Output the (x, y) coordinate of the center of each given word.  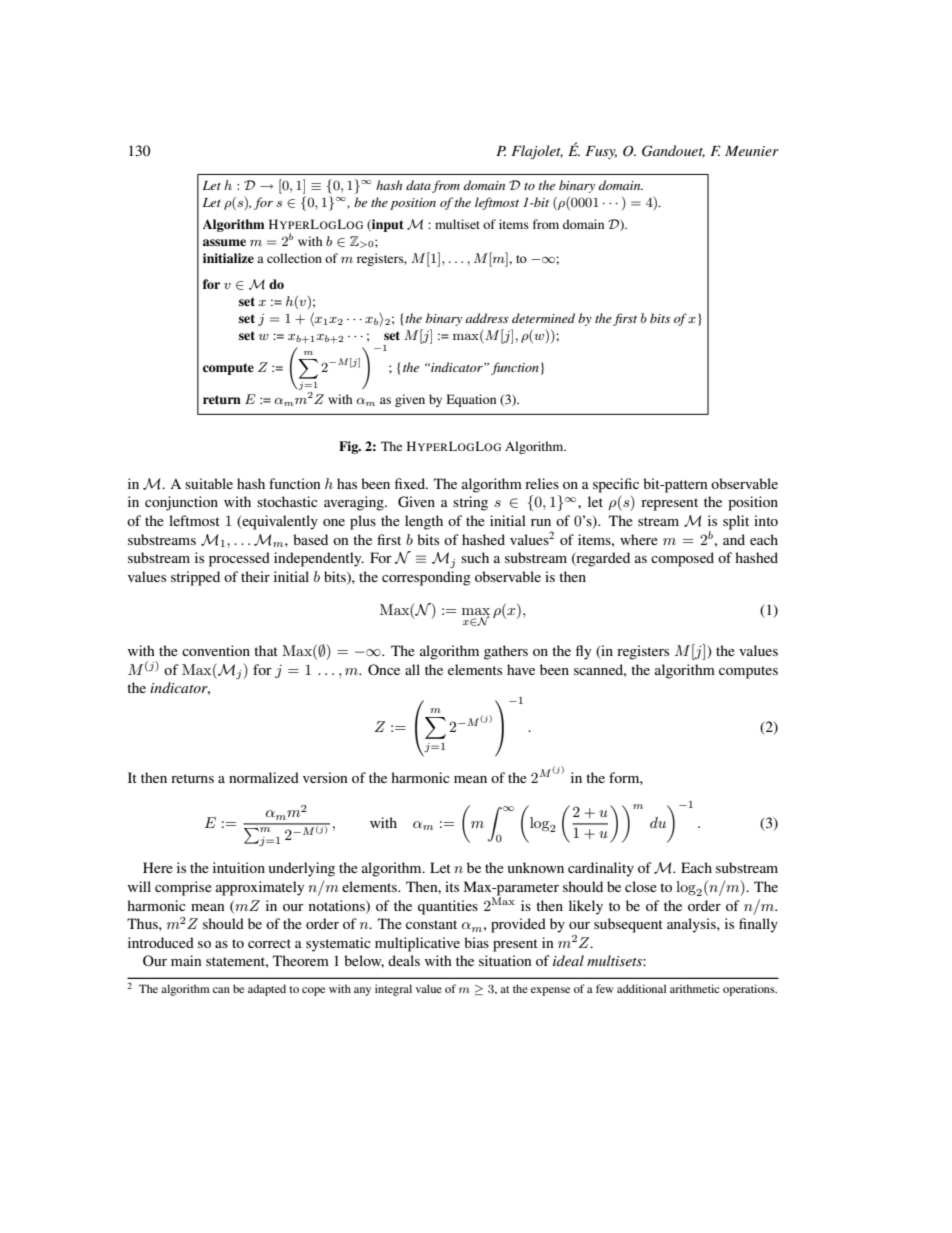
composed (682, 559)
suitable (209, 483)
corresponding (426, 578)
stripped (195, 578)
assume (224, 242)
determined (543, 318)
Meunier (752, 151)
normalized (264, 777)
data (418, 185)
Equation (471, 400)
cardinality (601, 869)
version (325, 777)
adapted (267, 990)
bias (476, 942)
